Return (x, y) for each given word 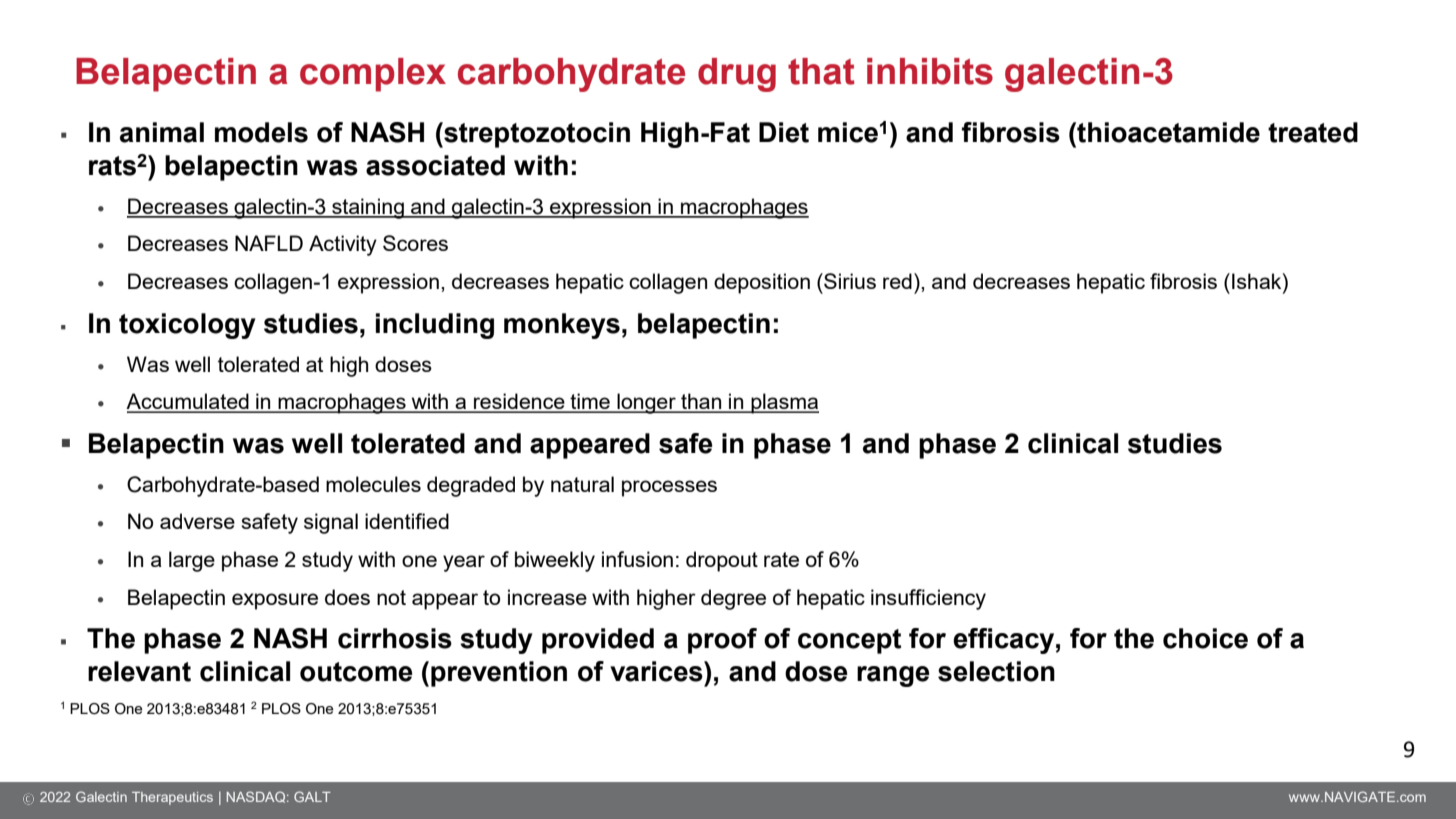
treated (1313, 132)
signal (331, 523)
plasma (784, 403)
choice (1205, 638)
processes (669, 488)
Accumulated (188, 402)
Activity (343, 245)
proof (722, 641)
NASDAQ (257, 797)
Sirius (849, 281)
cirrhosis (395, 638)
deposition (762, 283)
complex (373, 75)
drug (737, 75)
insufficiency (928, 599)
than (701, 402)
